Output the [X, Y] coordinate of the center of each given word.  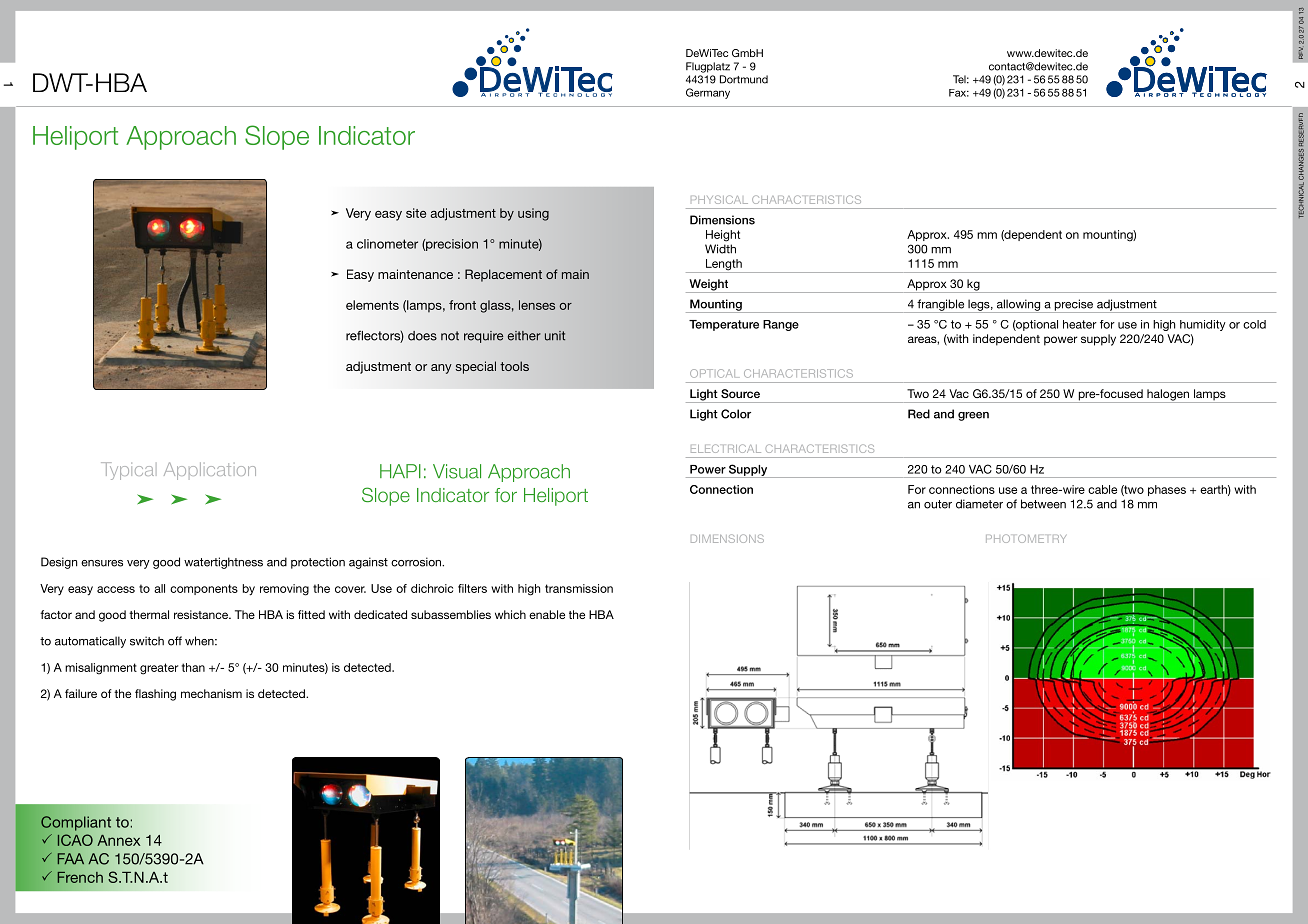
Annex [118, 840]
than [193, 667]
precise [1073, 306]
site [416, 213]
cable [1102, 489]
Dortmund [744, 79]
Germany [708, 93]
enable [547, 614]
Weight [709, 286]
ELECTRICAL [726, 448]
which [510, 614]
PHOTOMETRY [1026, 538]
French [80, 877]
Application [210, 471]
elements [372, 305]
